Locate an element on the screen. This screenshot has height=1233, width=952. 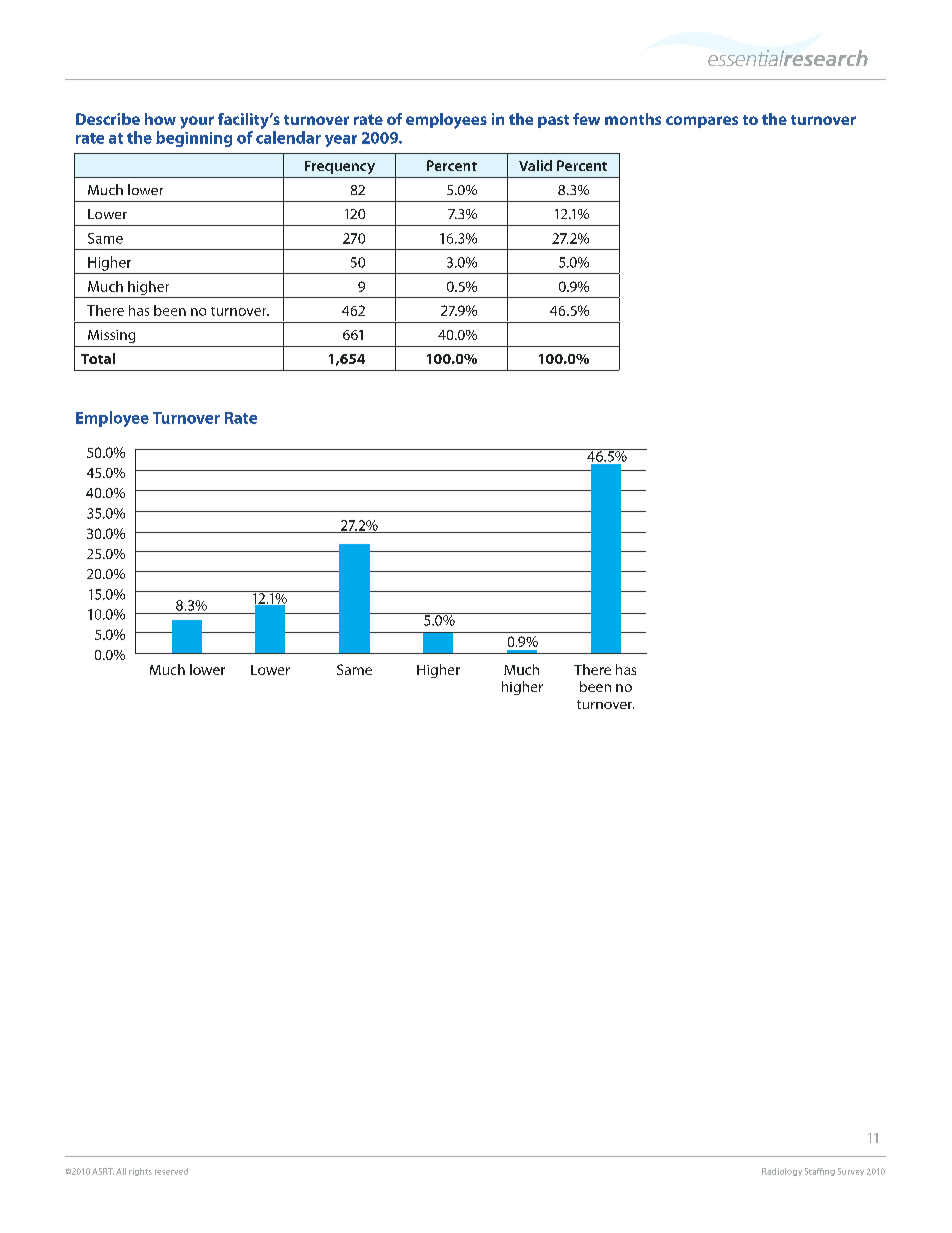
reserved is located at coordinates (171, 1171).
